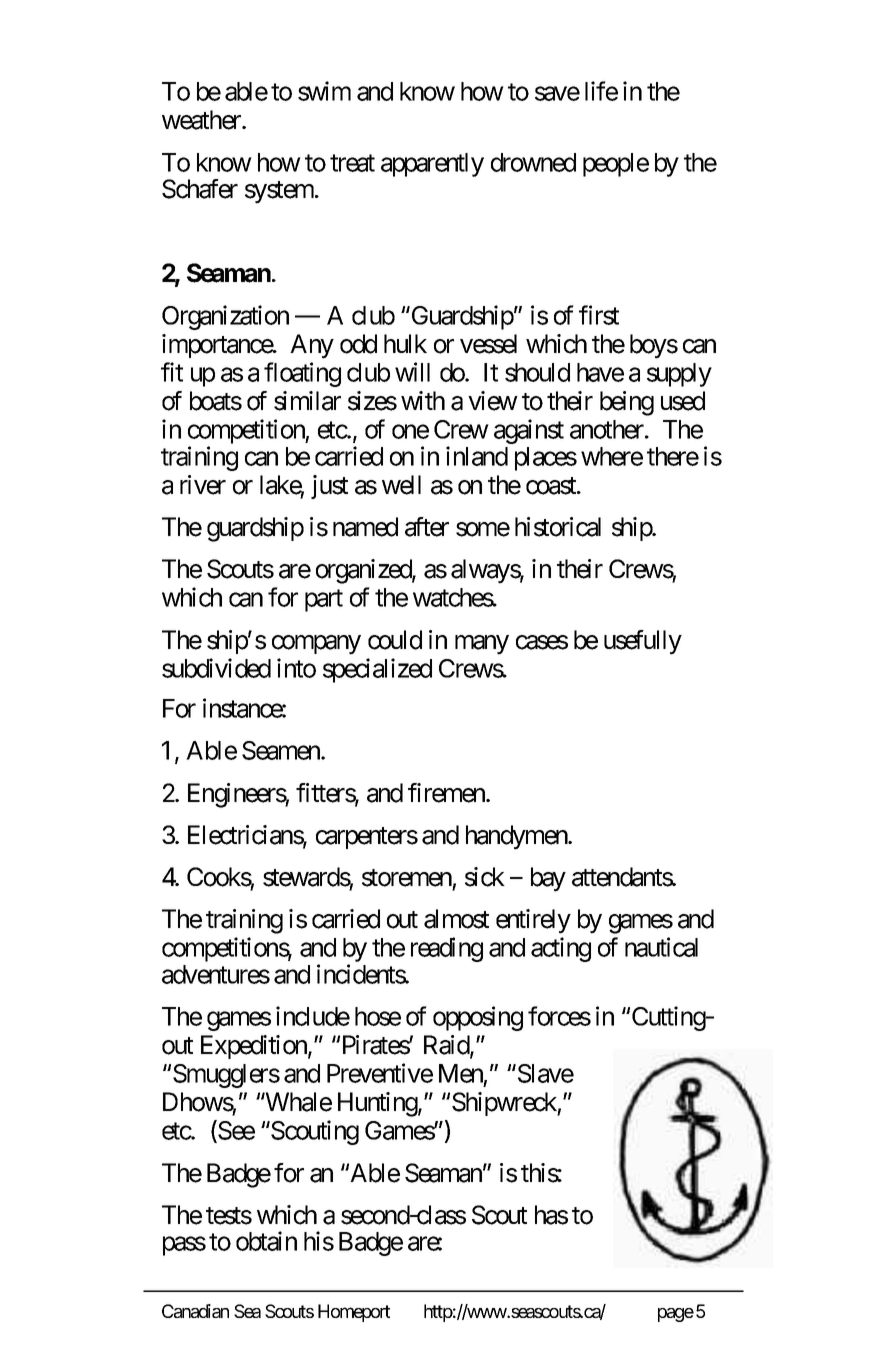 This page has width=887, height=1372. What do you see at coordinates (533, 162) in the page?
I see `drowned` at bounding box center [533, 162].
